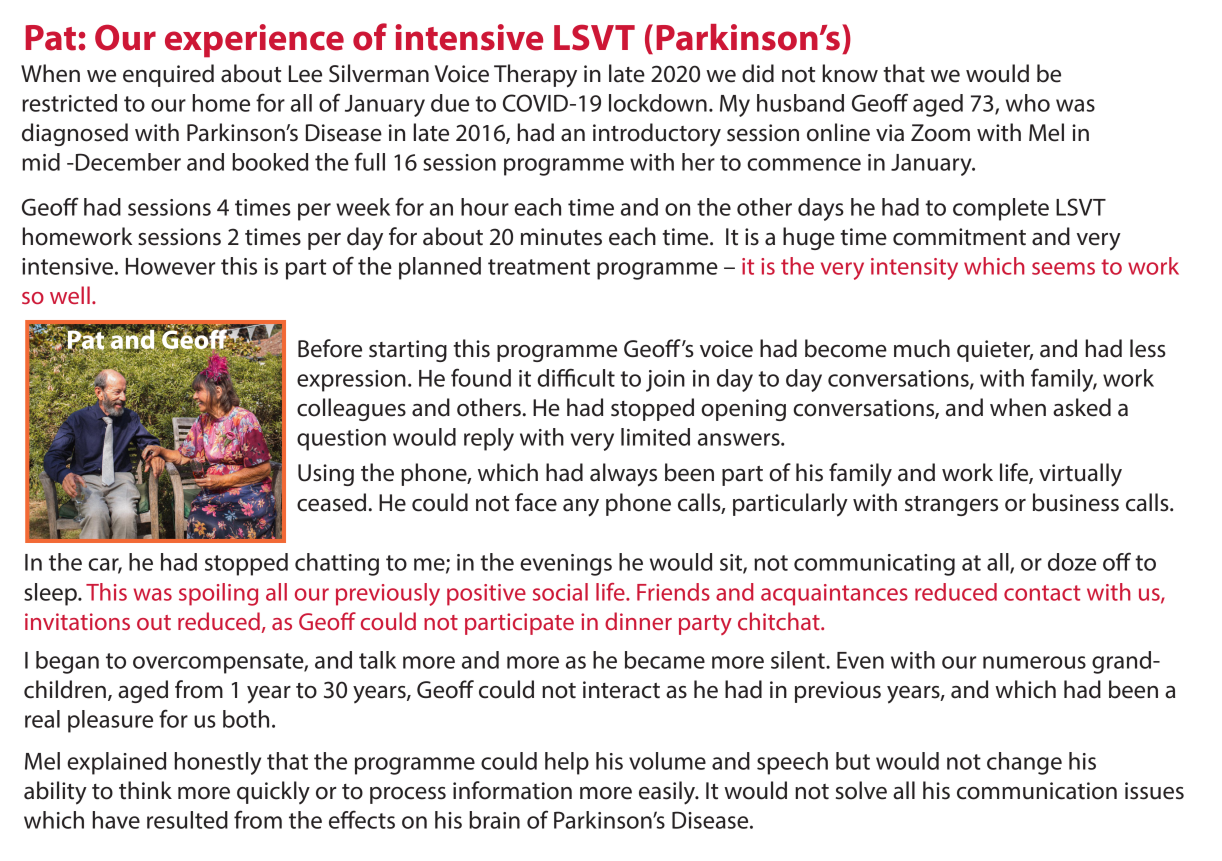 This screenshot has width=1222, height=861. What do you see at coordinates (655, 437) in the screenshot?
I see `limited` at bounding box center [655, 437].
